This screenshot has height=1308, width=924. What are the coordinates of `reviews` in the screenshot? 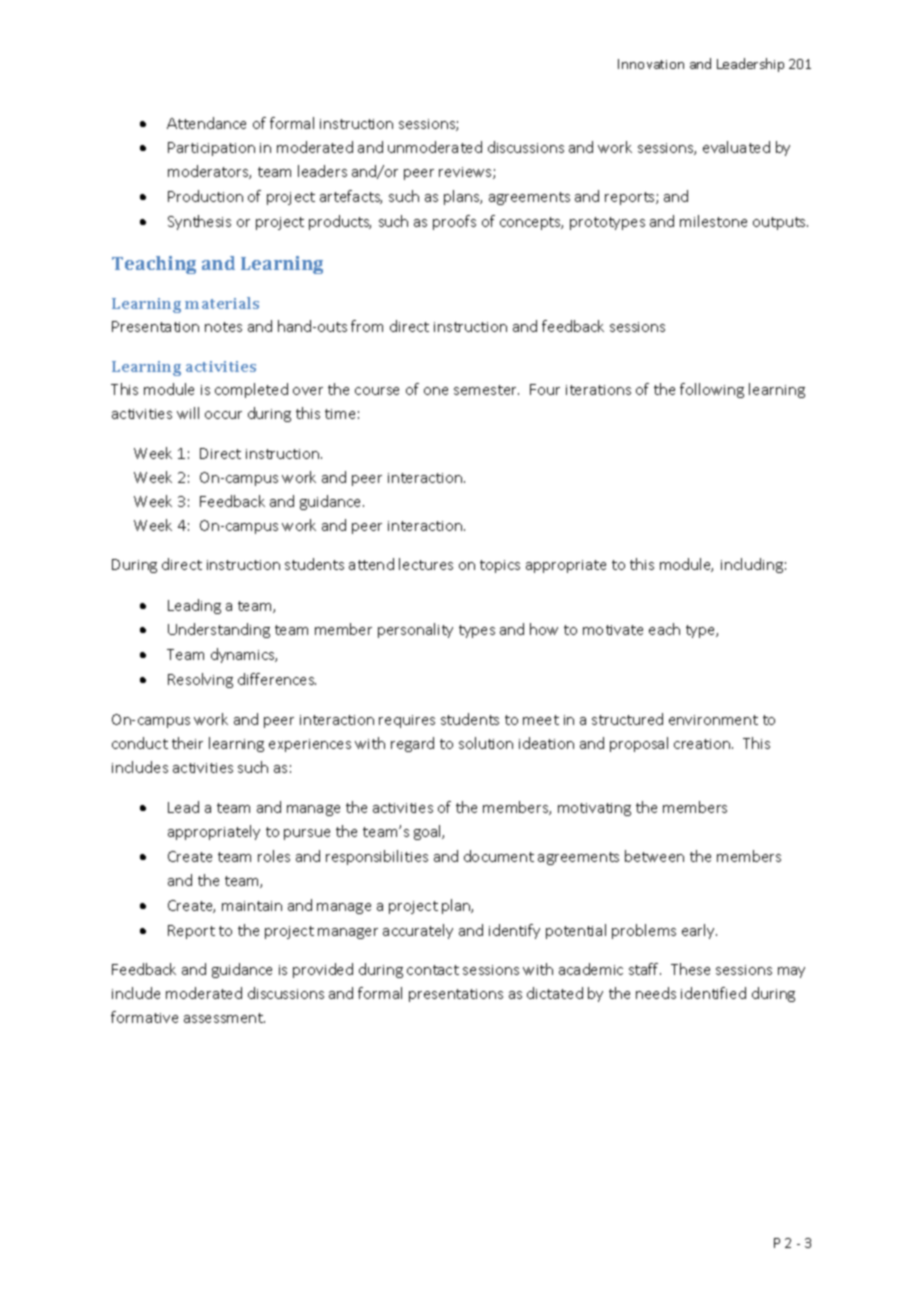 It's located at (466, 173).
